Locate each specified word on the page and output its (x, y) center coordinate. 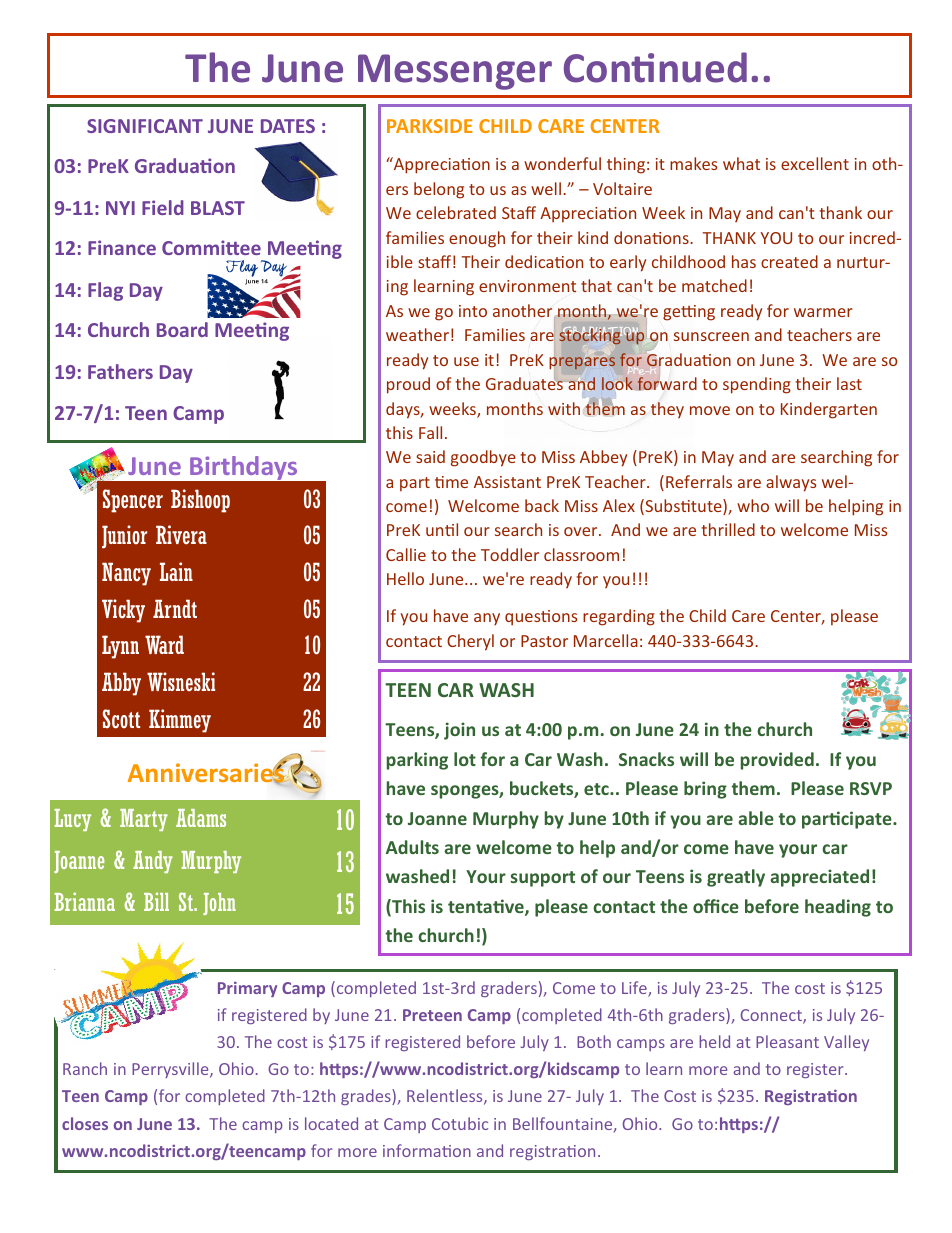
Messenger (455, 72)
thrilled (728, 529)
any (487, 619)
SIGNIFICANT (145, 126)
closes (85, 1123)
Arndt (175, 608)
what (741, 163)
